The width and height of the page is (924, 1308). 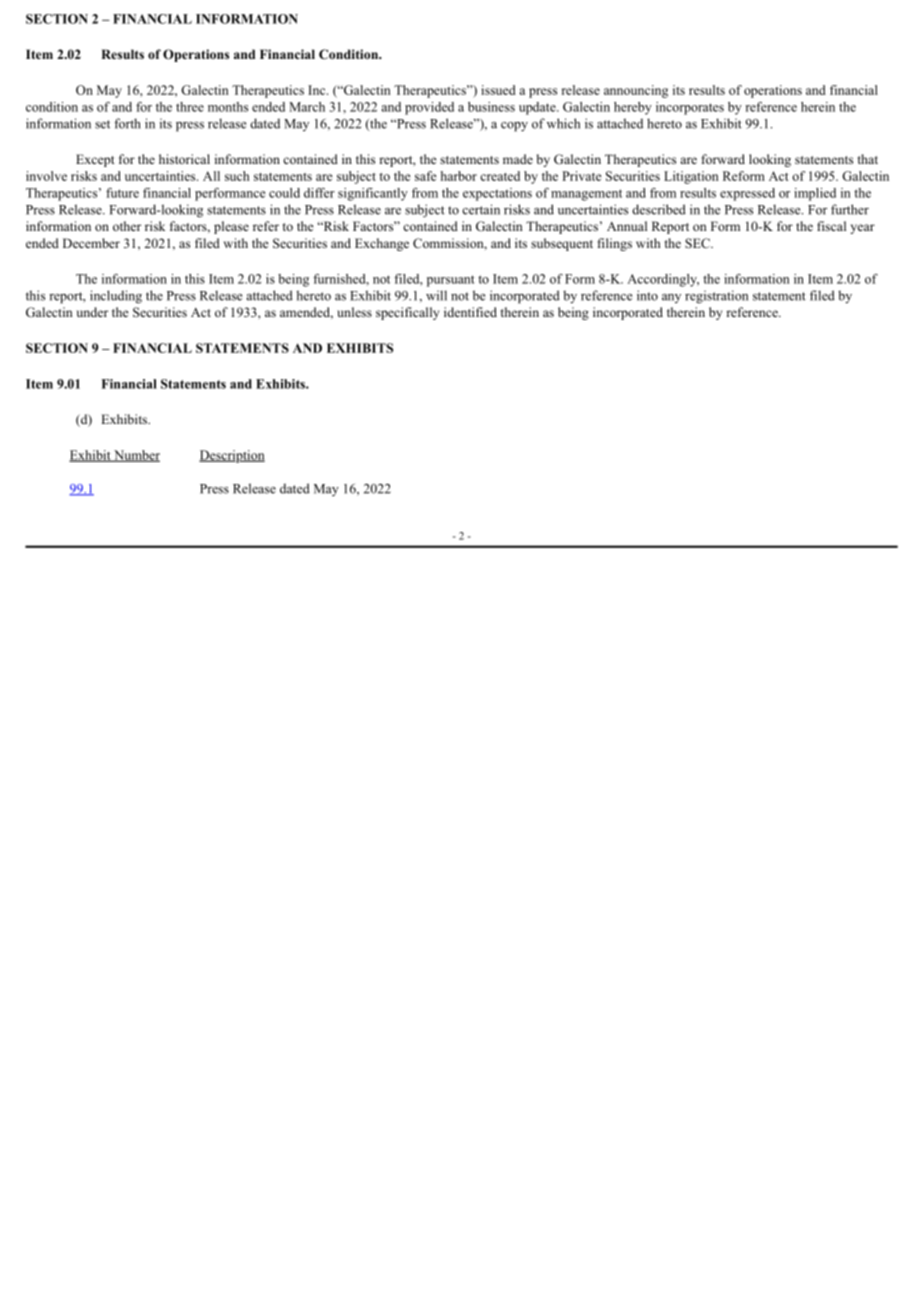 What do you see at coordinates (407, 313) in the page?
I see `specifically` at bounding box center [407, 313].
